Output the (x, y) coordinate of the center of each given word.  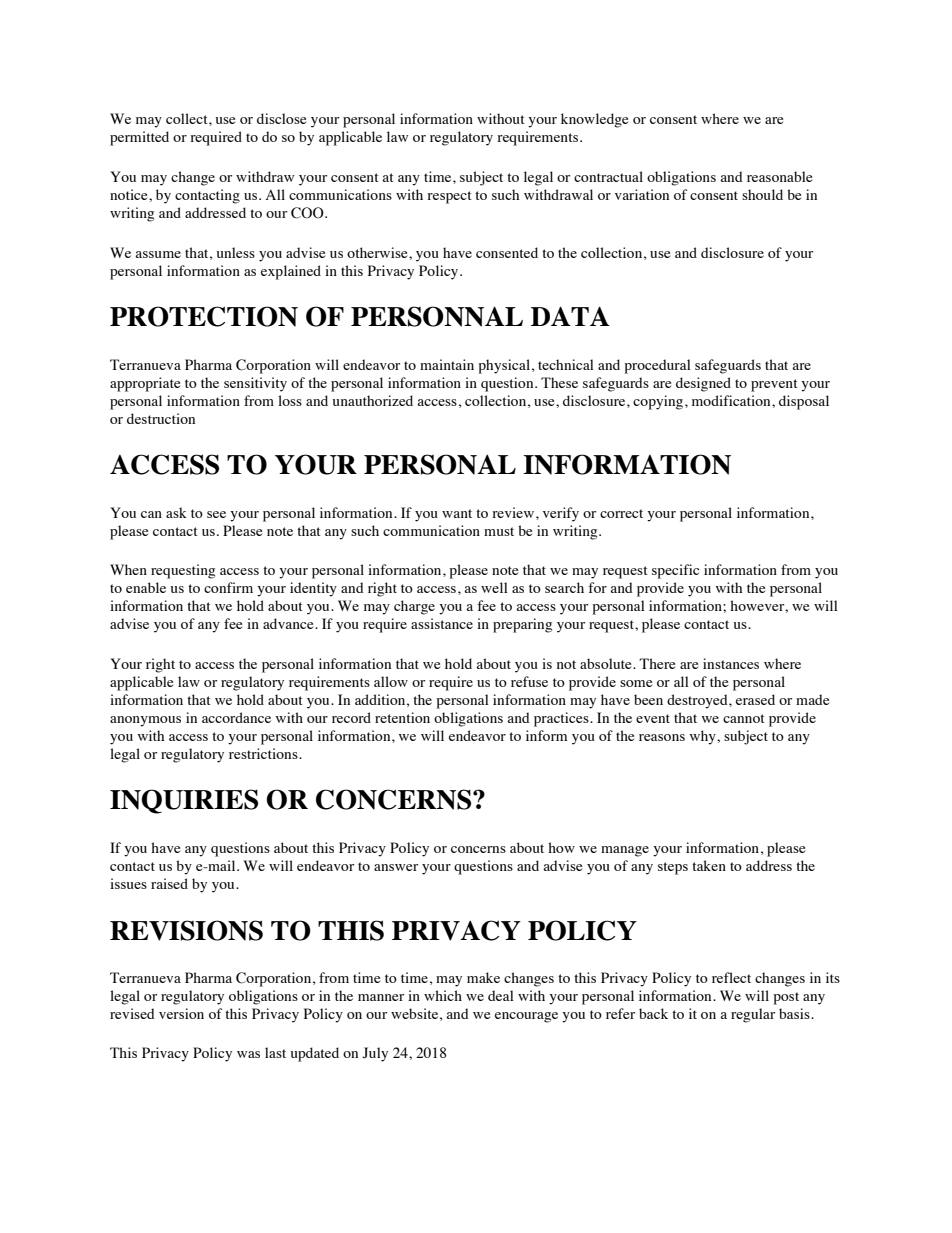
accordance (236, 717)
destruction (161, 418)
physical (504, 366)
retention (402, 717)
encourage (526, 1017)
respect (449, 197)
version (181, 1013)
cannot (744, 718)
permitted (139, 138)
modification (732, 400)
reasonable (779, 176)
